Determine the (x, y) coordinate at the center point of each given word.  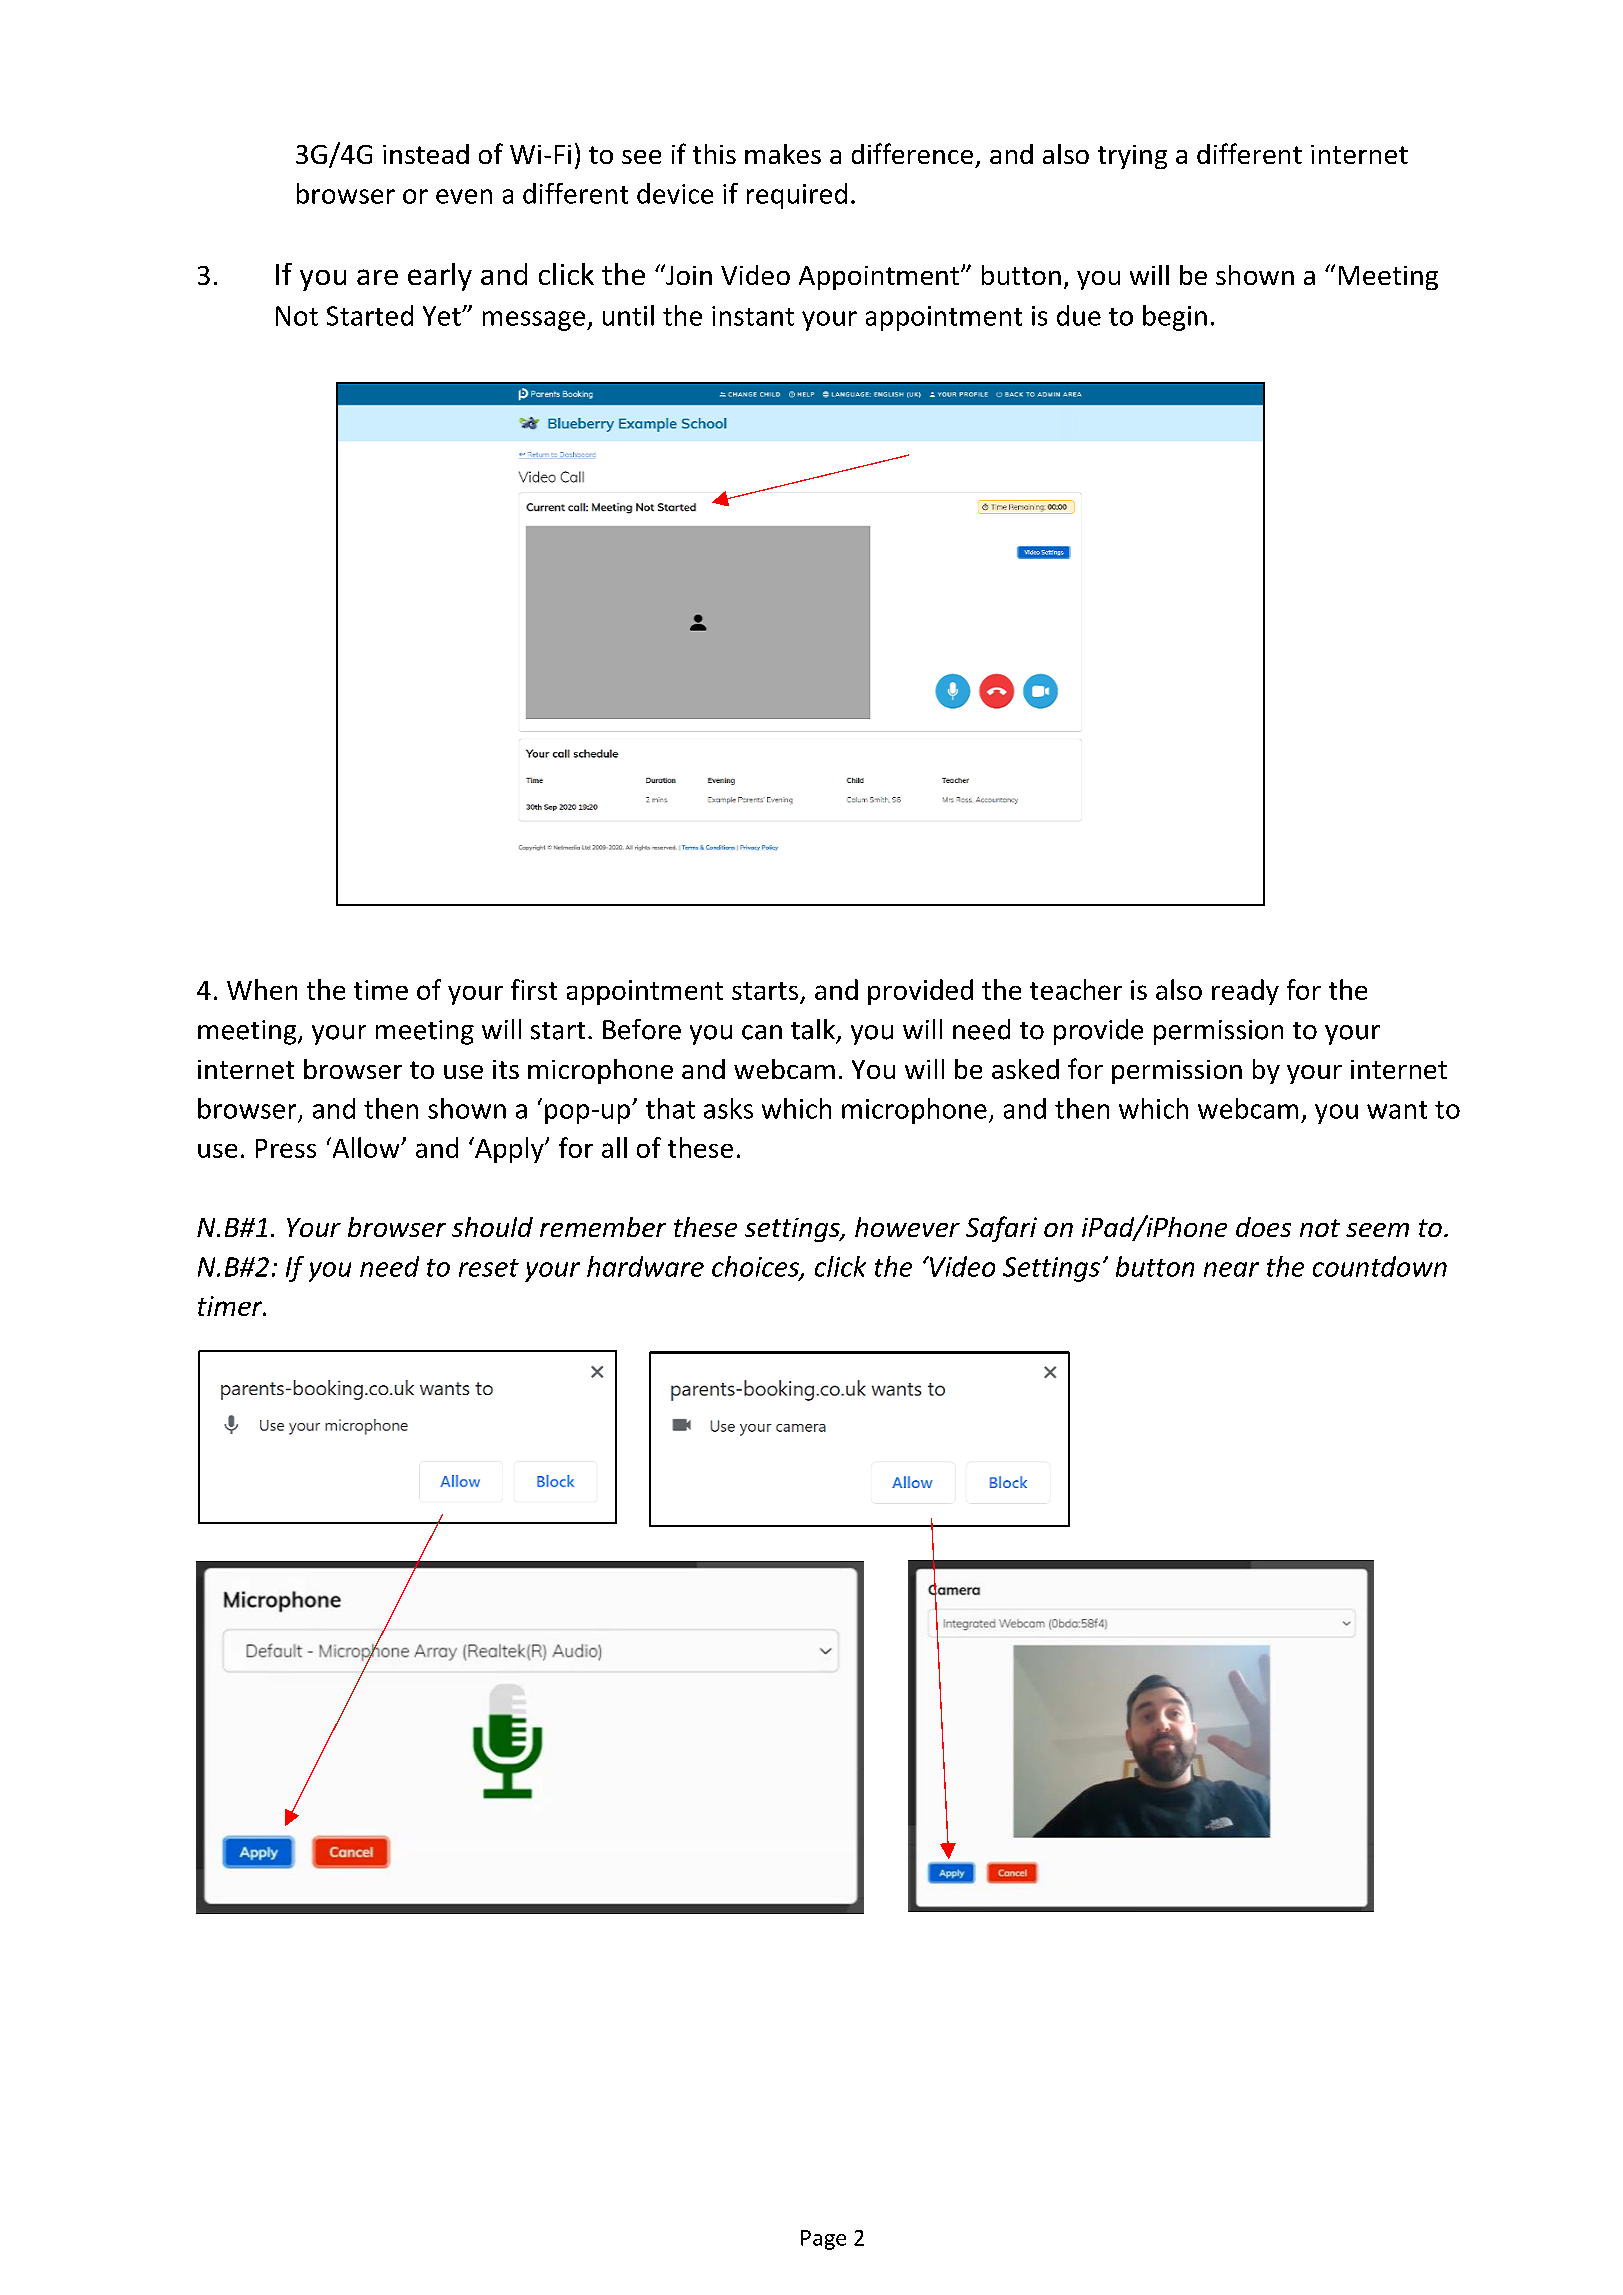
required (797, 196)
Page (823, 2240)
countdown (1380, 1266)
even (464, 196)
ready (1245, 992)
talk (814, 1030)
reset (489, 1268)
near (1231, 1269)
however (907, 1227)
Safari (1001, 1229)
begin (1175, 318)
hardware (645, 1266)
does (1263, 1227)
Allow (366, 1147)
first (534, 989)
